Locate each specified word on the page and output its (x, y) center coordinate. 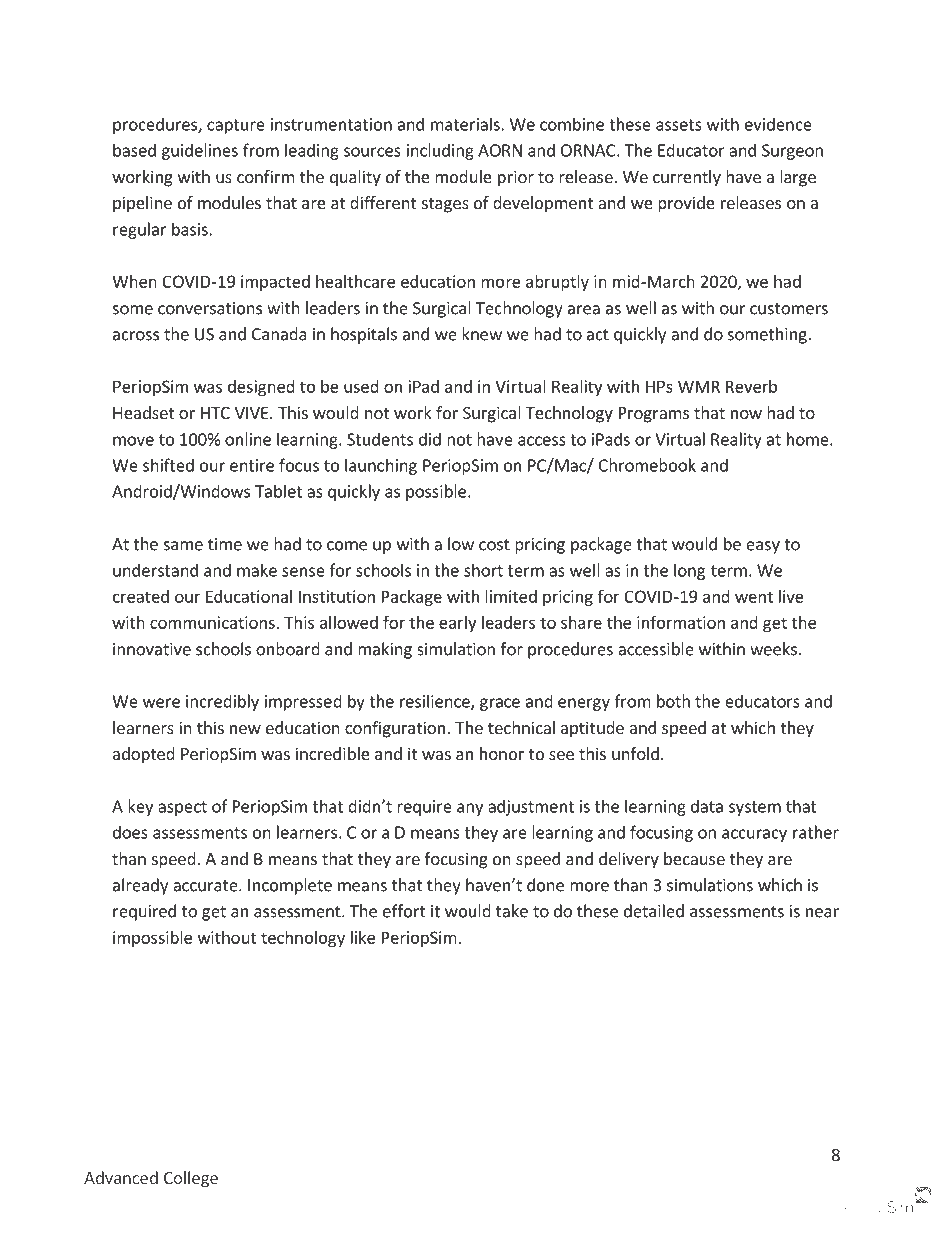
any (470, 809)
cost (494, 545)
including (440, 151)
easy (763, 547)
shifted (168, 465)
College (191, 1179)
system (755, 808)
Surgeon (792, 152)
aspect (182, 808)
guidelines (200, 151)
